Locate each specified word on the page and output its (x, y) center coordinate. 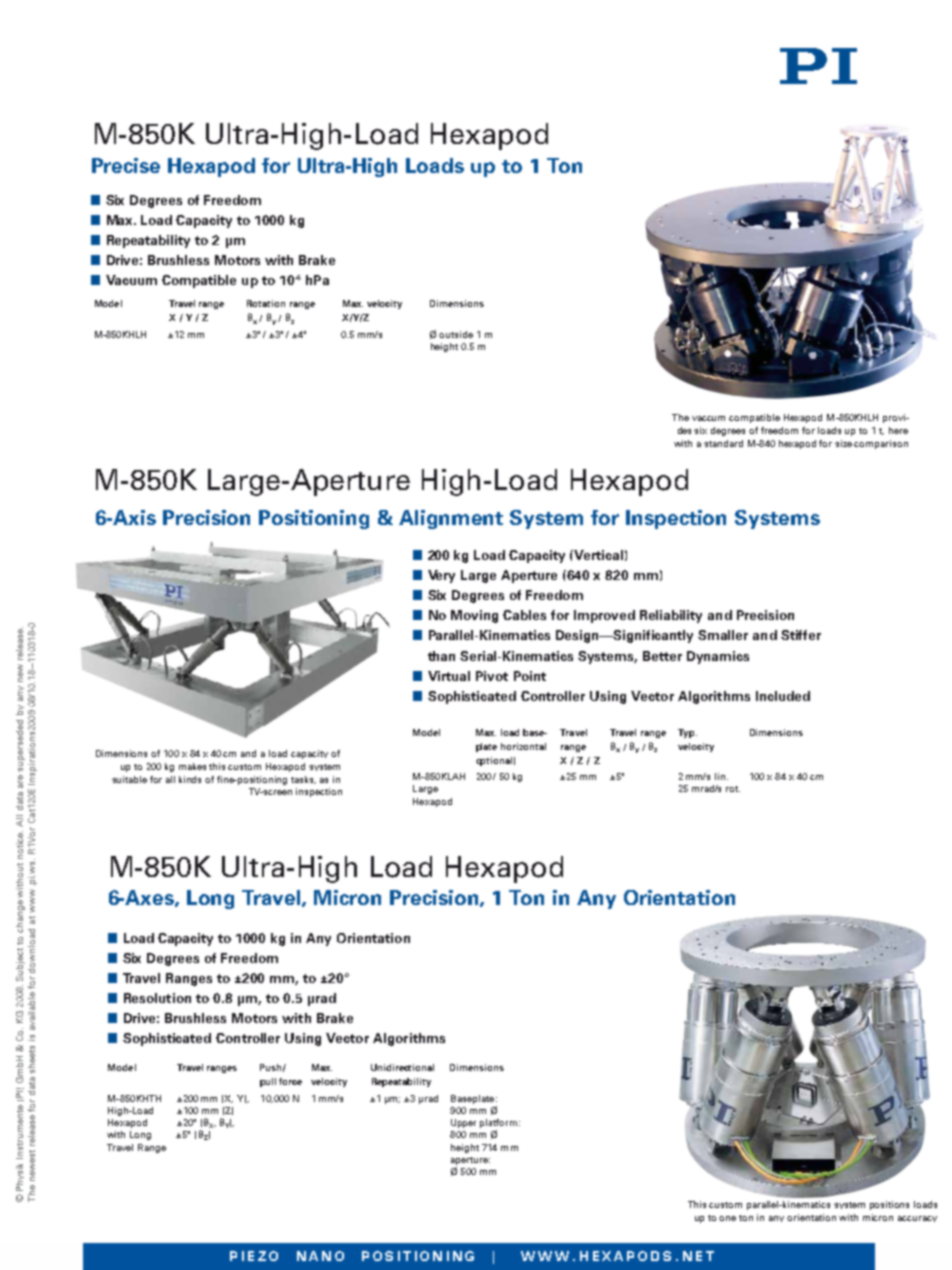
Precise (126, 165)
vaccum (708, 418)
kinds (190, 779)
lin (720, 776)
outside (456, 334)
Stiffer (801, 635)
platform (500, 1123)
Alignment (451, 519)
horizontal (523, 746)
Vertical (598, 555)
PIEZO (254, 1256)
